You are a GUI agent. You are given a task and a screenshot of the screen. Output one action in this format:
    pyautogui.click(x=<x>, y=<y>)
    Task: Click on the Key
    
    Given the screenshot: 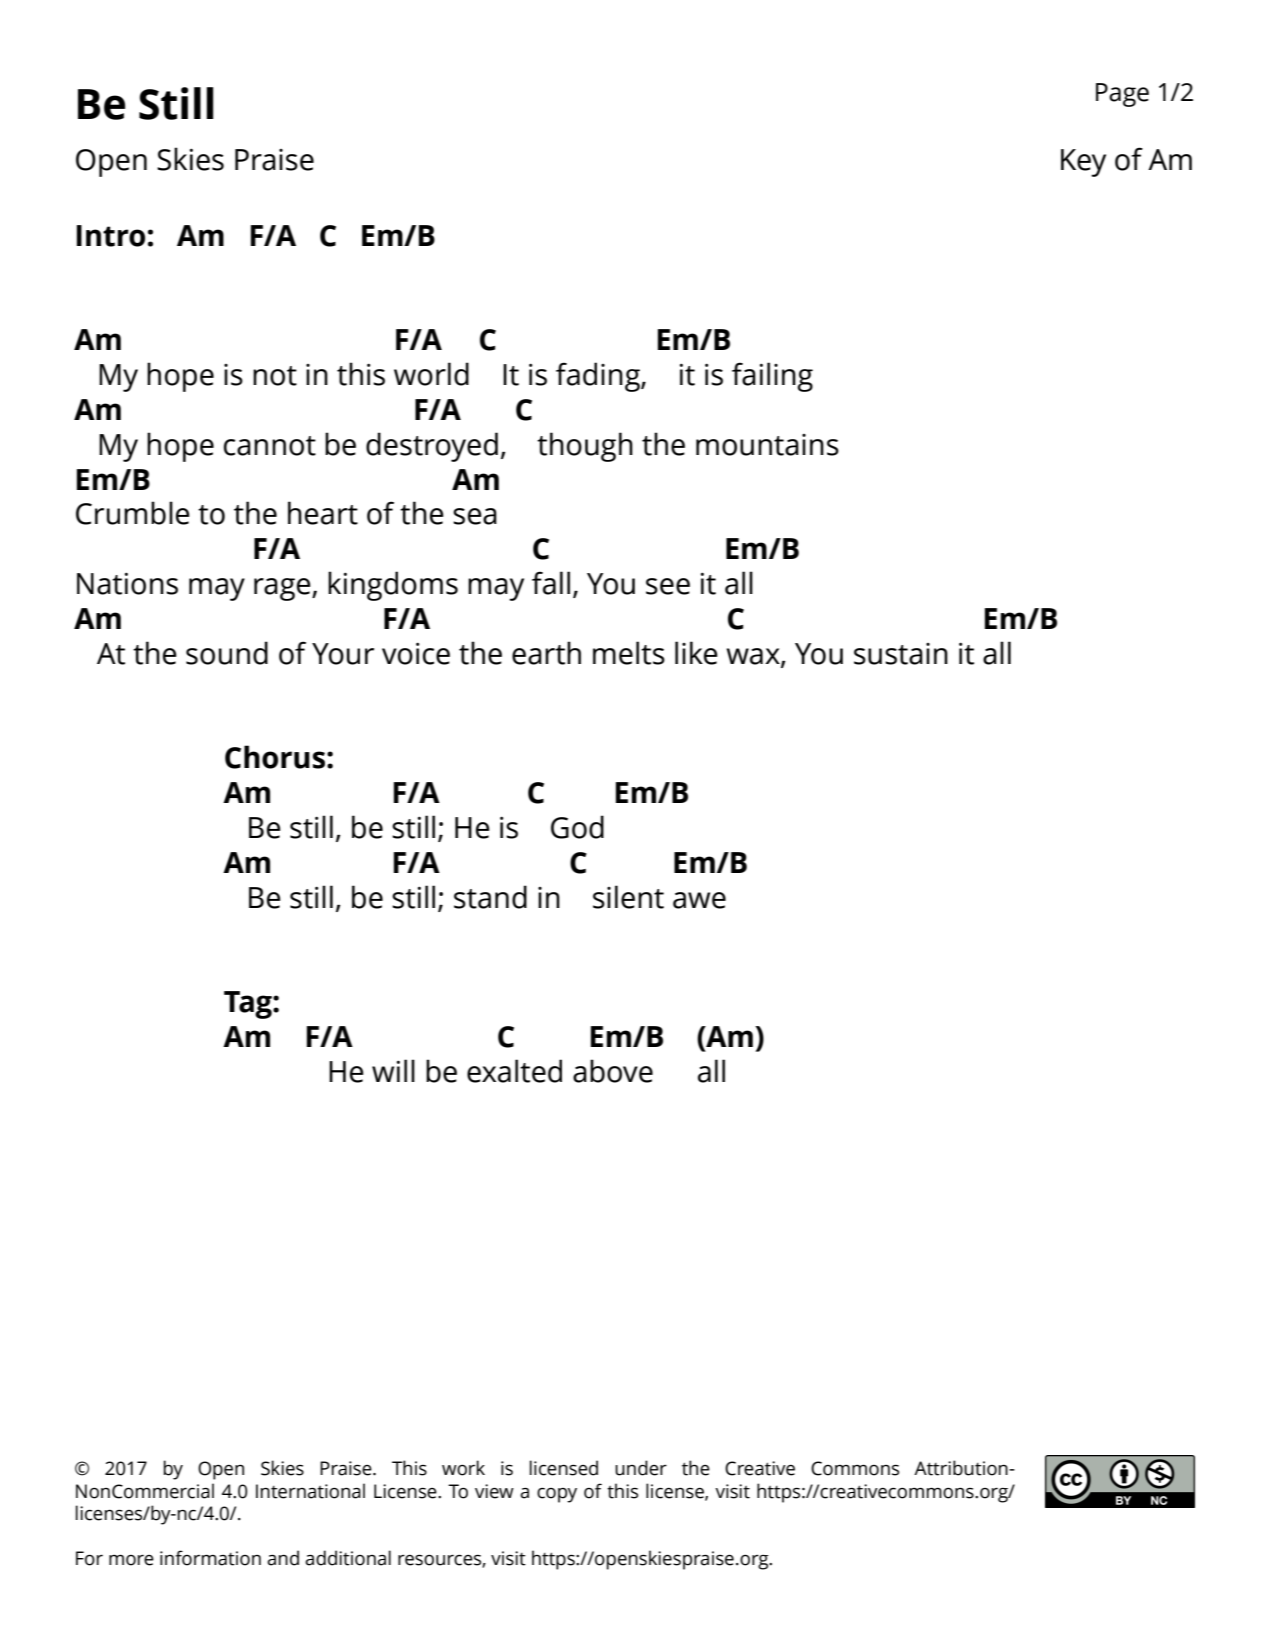 What is the action you would take?
    pyautogui.click(x=1083, y=163)
